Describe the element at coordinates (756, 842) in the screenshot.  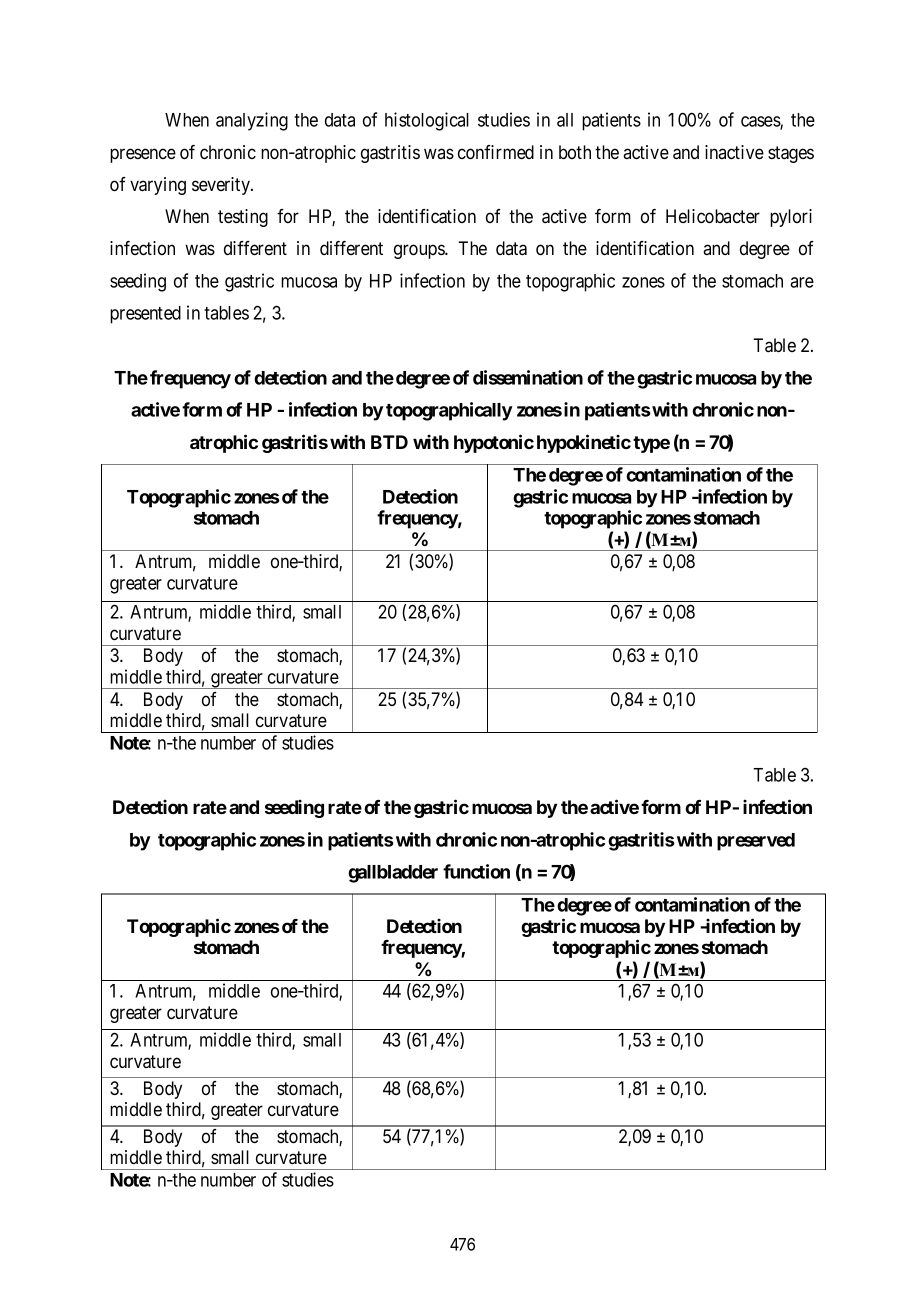
I see `preserved` at that location.
